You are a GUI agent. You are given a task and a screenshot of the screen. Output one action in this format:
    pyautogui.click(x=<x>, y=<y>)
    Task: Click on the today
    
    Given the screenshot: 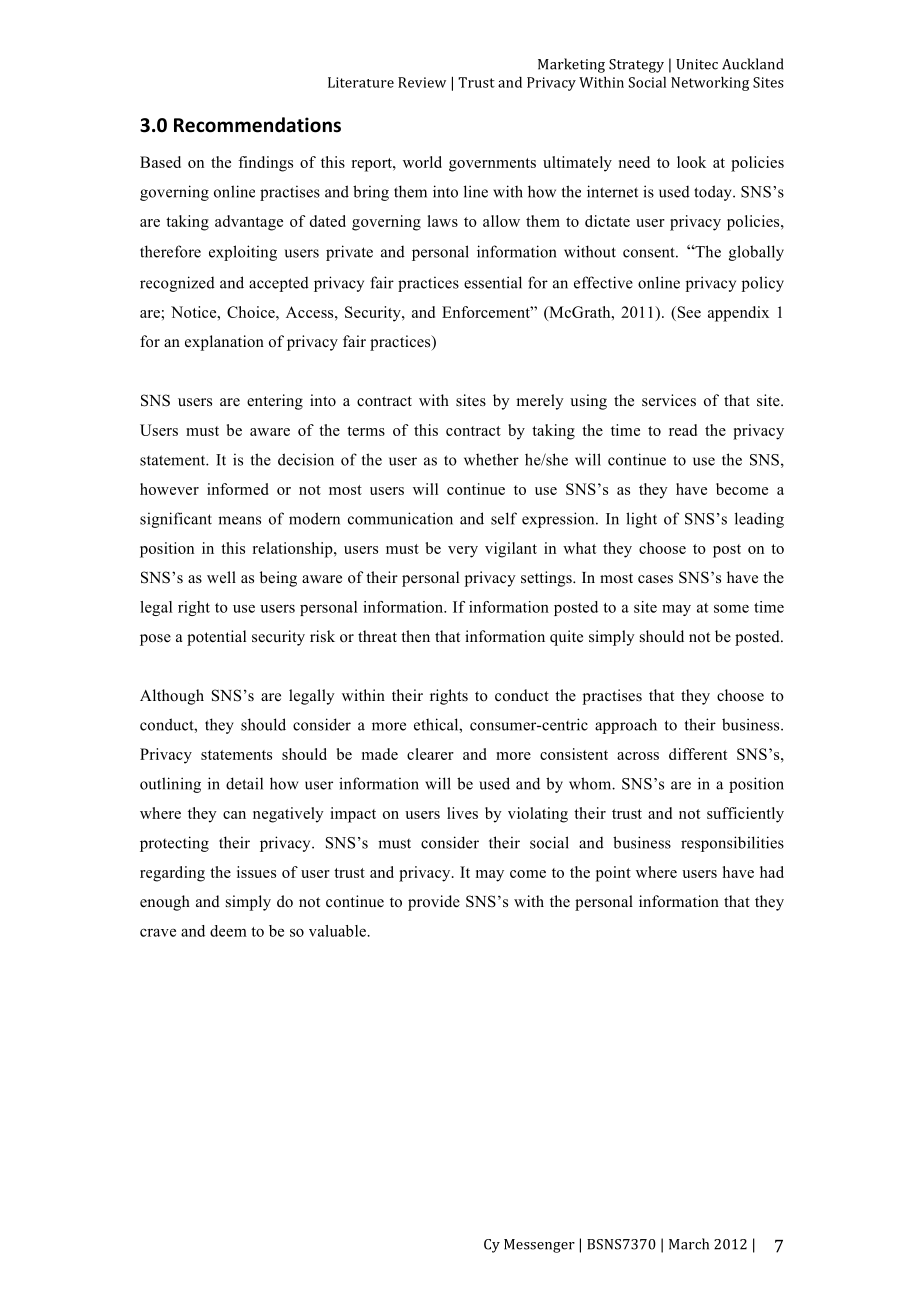 What is the action you would take?
    pyautogui.click(x=714, y=193)
